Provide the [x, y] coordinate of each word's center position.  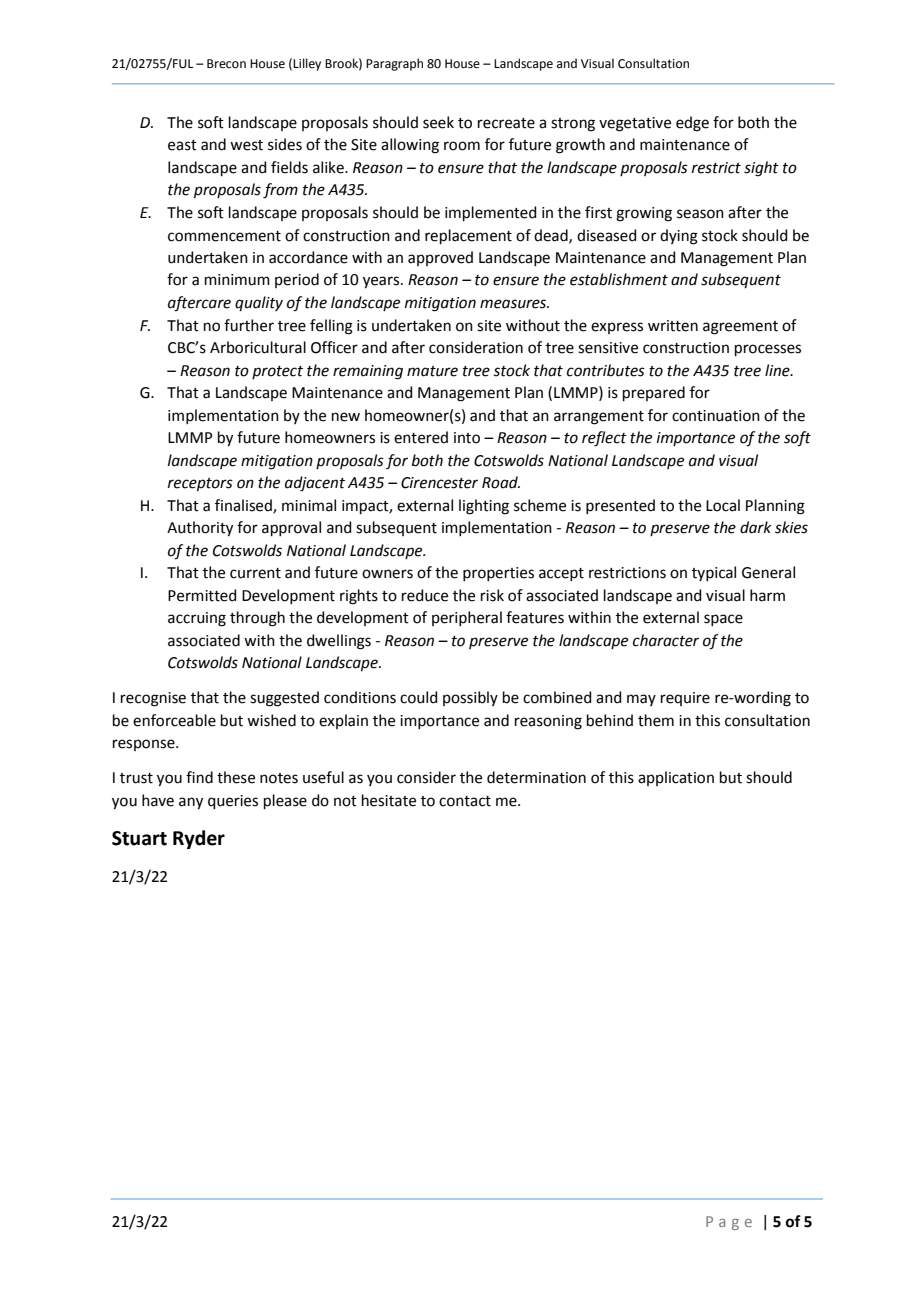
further [249, 325]
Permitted [202, 595]
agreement [740, 328]
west [246, 145]
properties [498, 574]
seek [438, 122]
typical [714, 573]
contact [465, 801]
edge [692, 124]
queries [233, 802]
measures [514, 304]
